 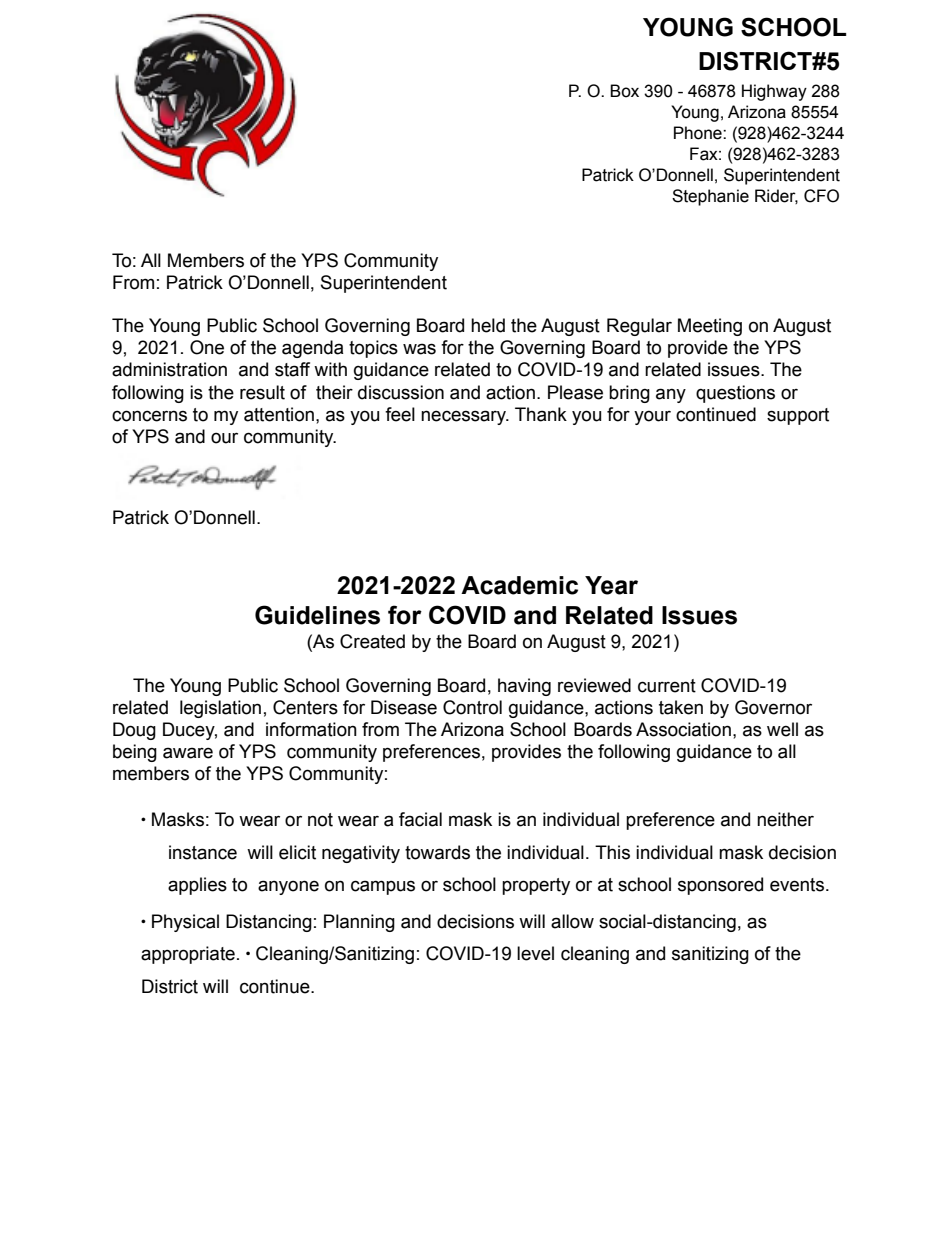 What do you see at coordinates (611, 585) in the screenshot?
I see `Year` at bounding box center [611, 585].
